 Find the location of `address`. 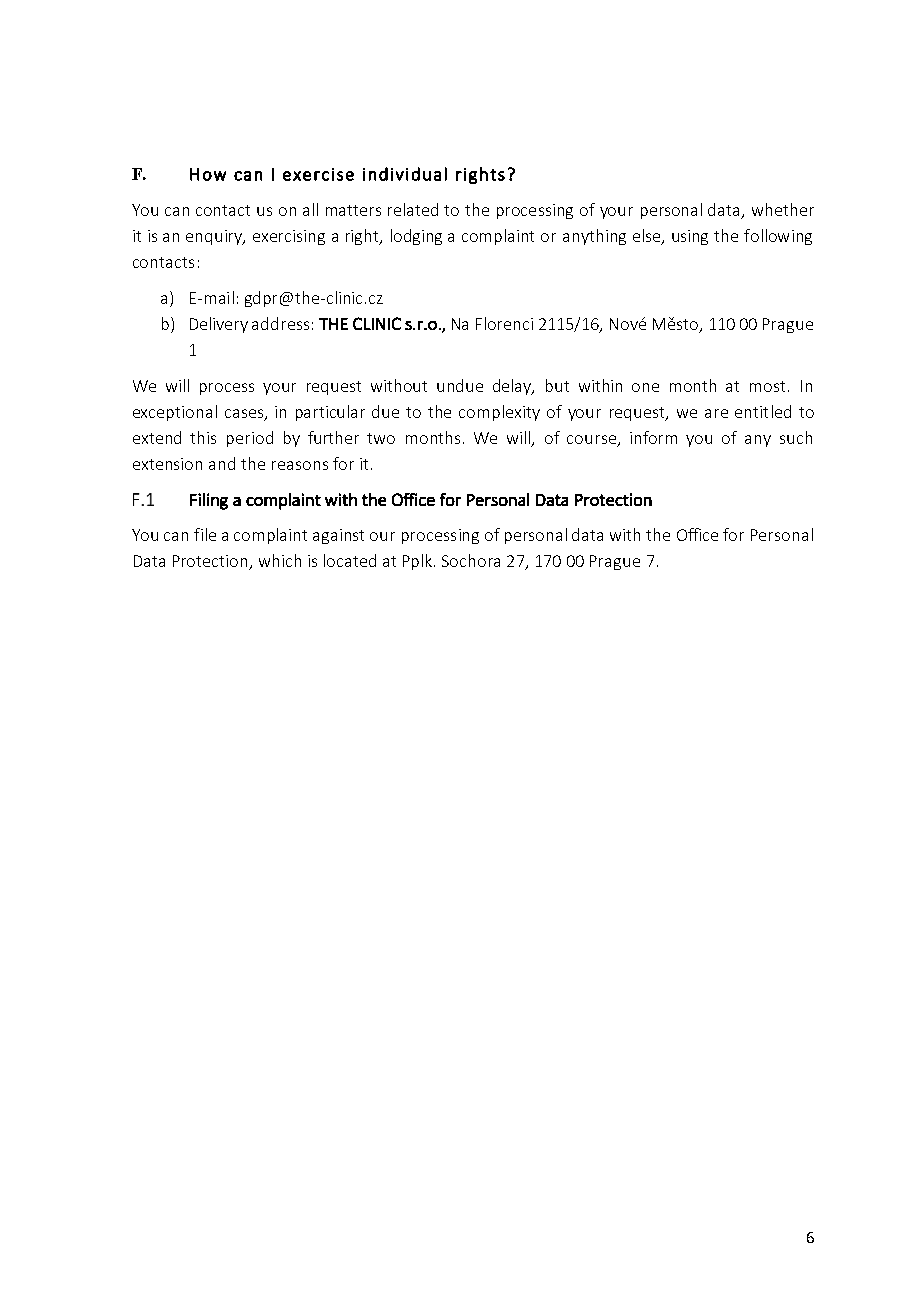

address is located at coordinates (280, 323).
